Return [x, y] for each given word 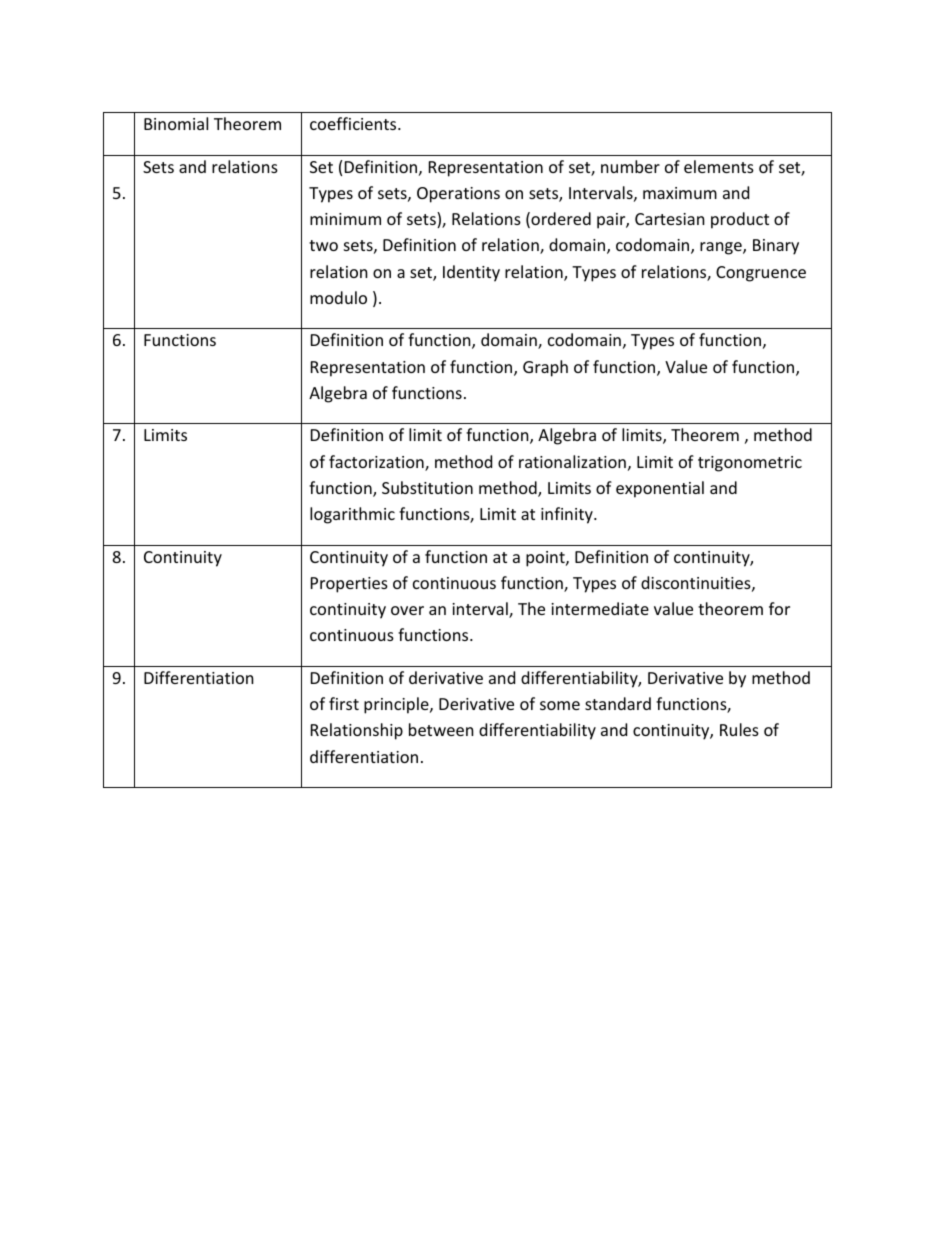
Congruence [761, 274]
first [344, 703]
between [441, 729]
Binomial [176, 123]
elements [719, 166]
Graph [545, 368]
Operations [458, 195]
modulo [338, 297]
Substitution [427, 487]
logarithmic [352, 515]
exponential [660, 489]
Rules [739, 729]
